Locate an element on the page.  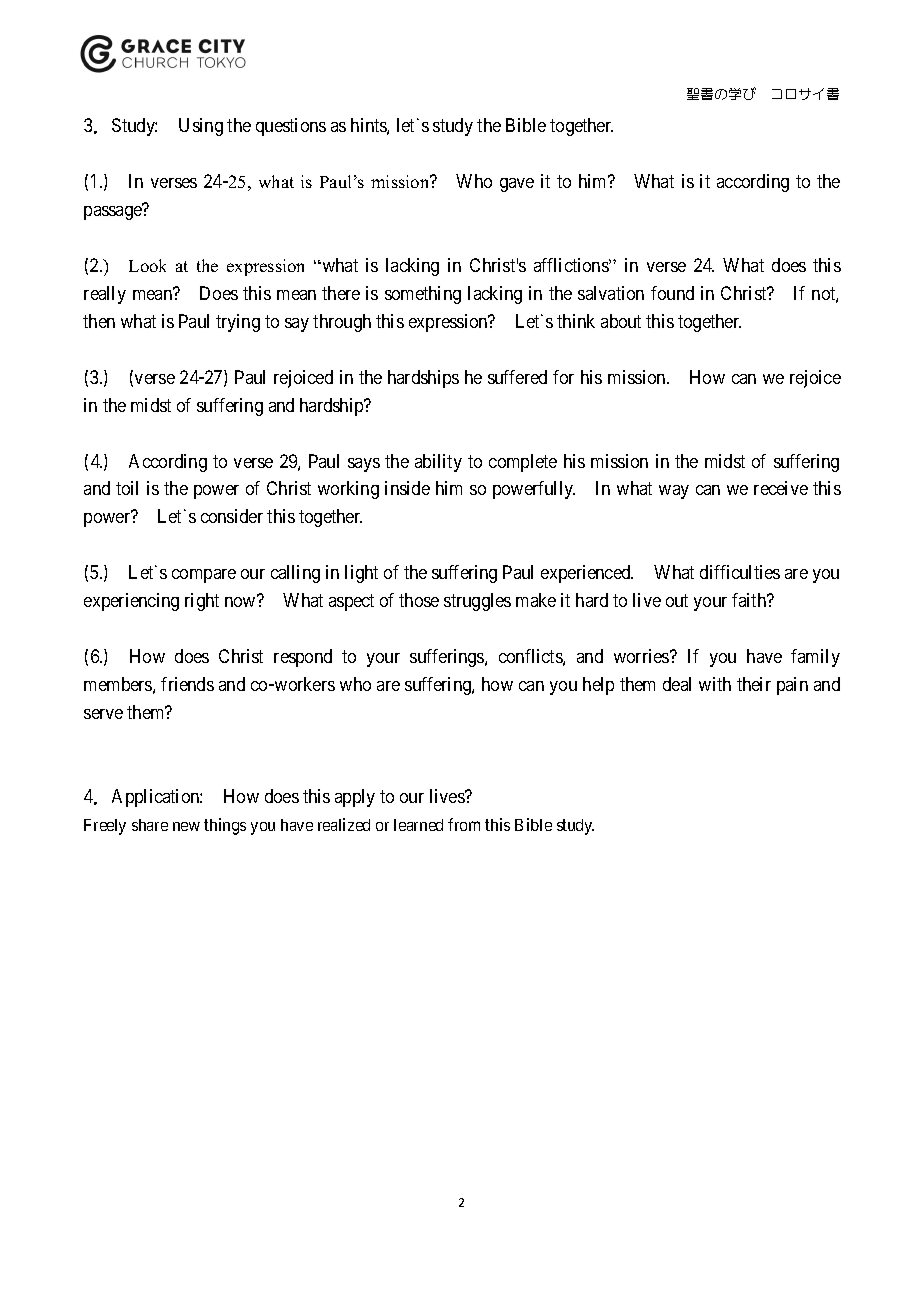
gave is located at coordinates (517, 185).
